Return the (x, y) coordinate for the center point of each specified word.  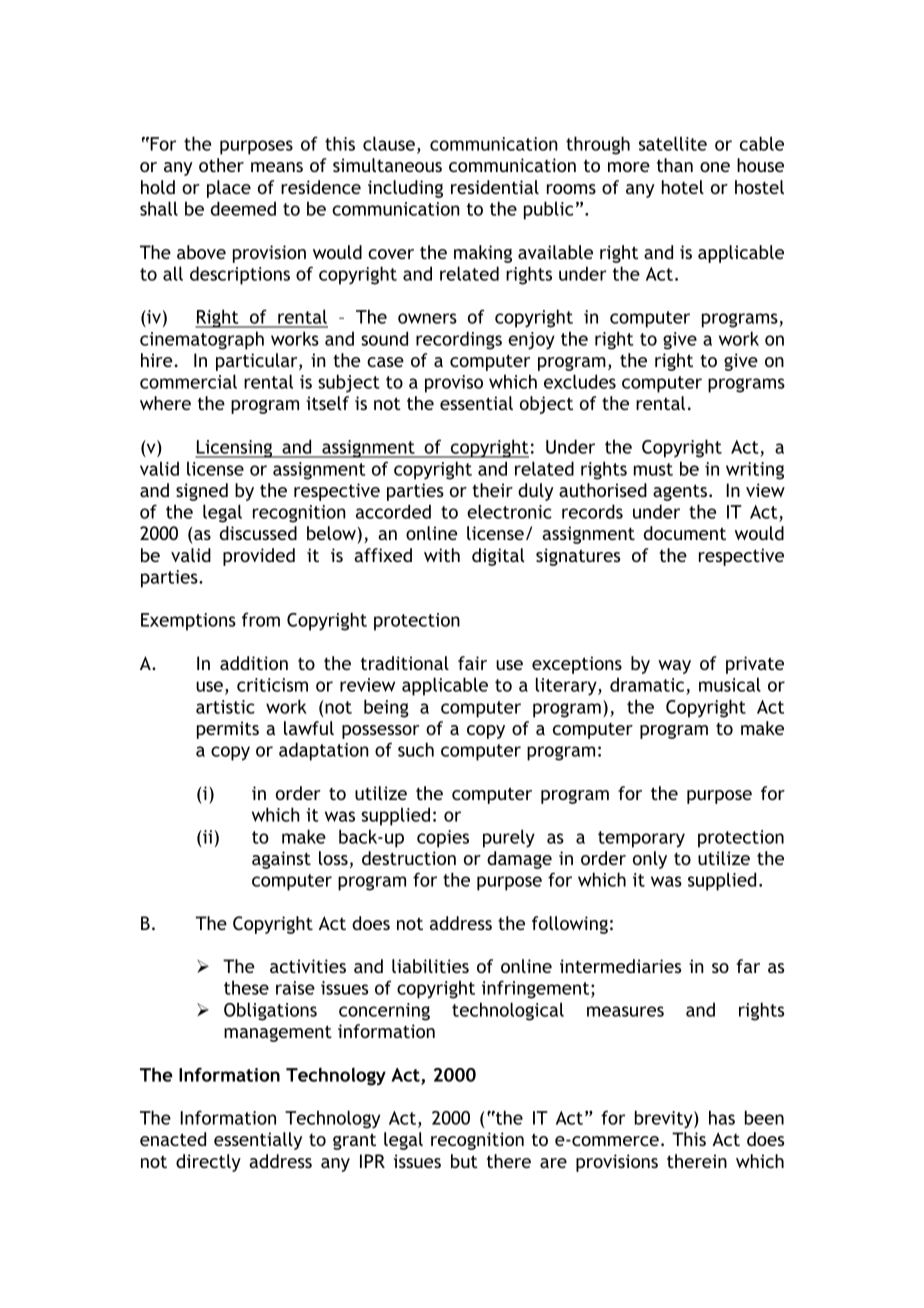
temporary (641, 839)
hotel (683, 187)
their (492, 490)
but (464, 1161)
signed (202, 492)
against (281, 860)
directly (208, 1163)
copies (443, 839)
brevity (665, 1119)
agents (680, 492)
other (221, 165)
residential (495, 187)
